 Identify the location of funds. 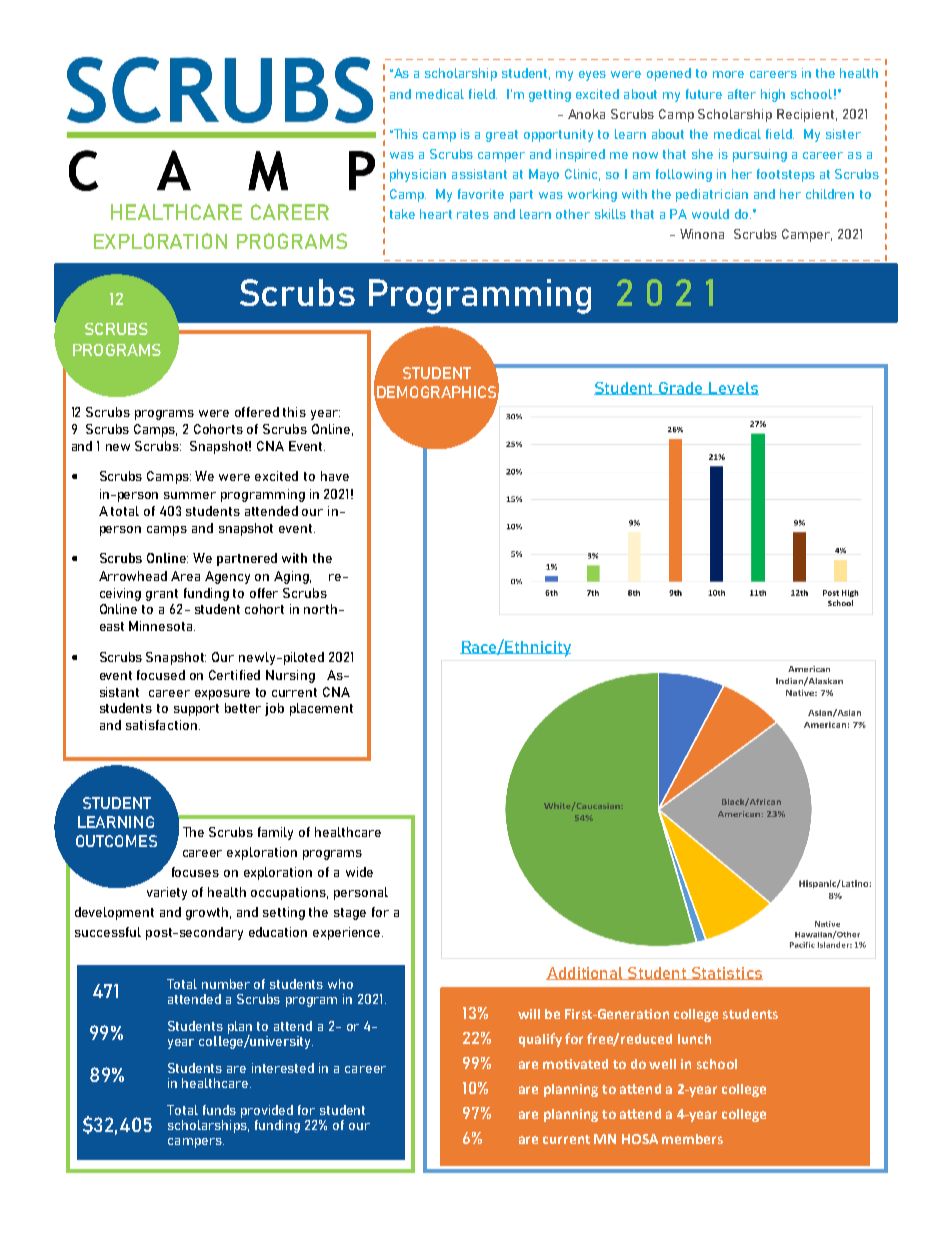
(219, 1110).
